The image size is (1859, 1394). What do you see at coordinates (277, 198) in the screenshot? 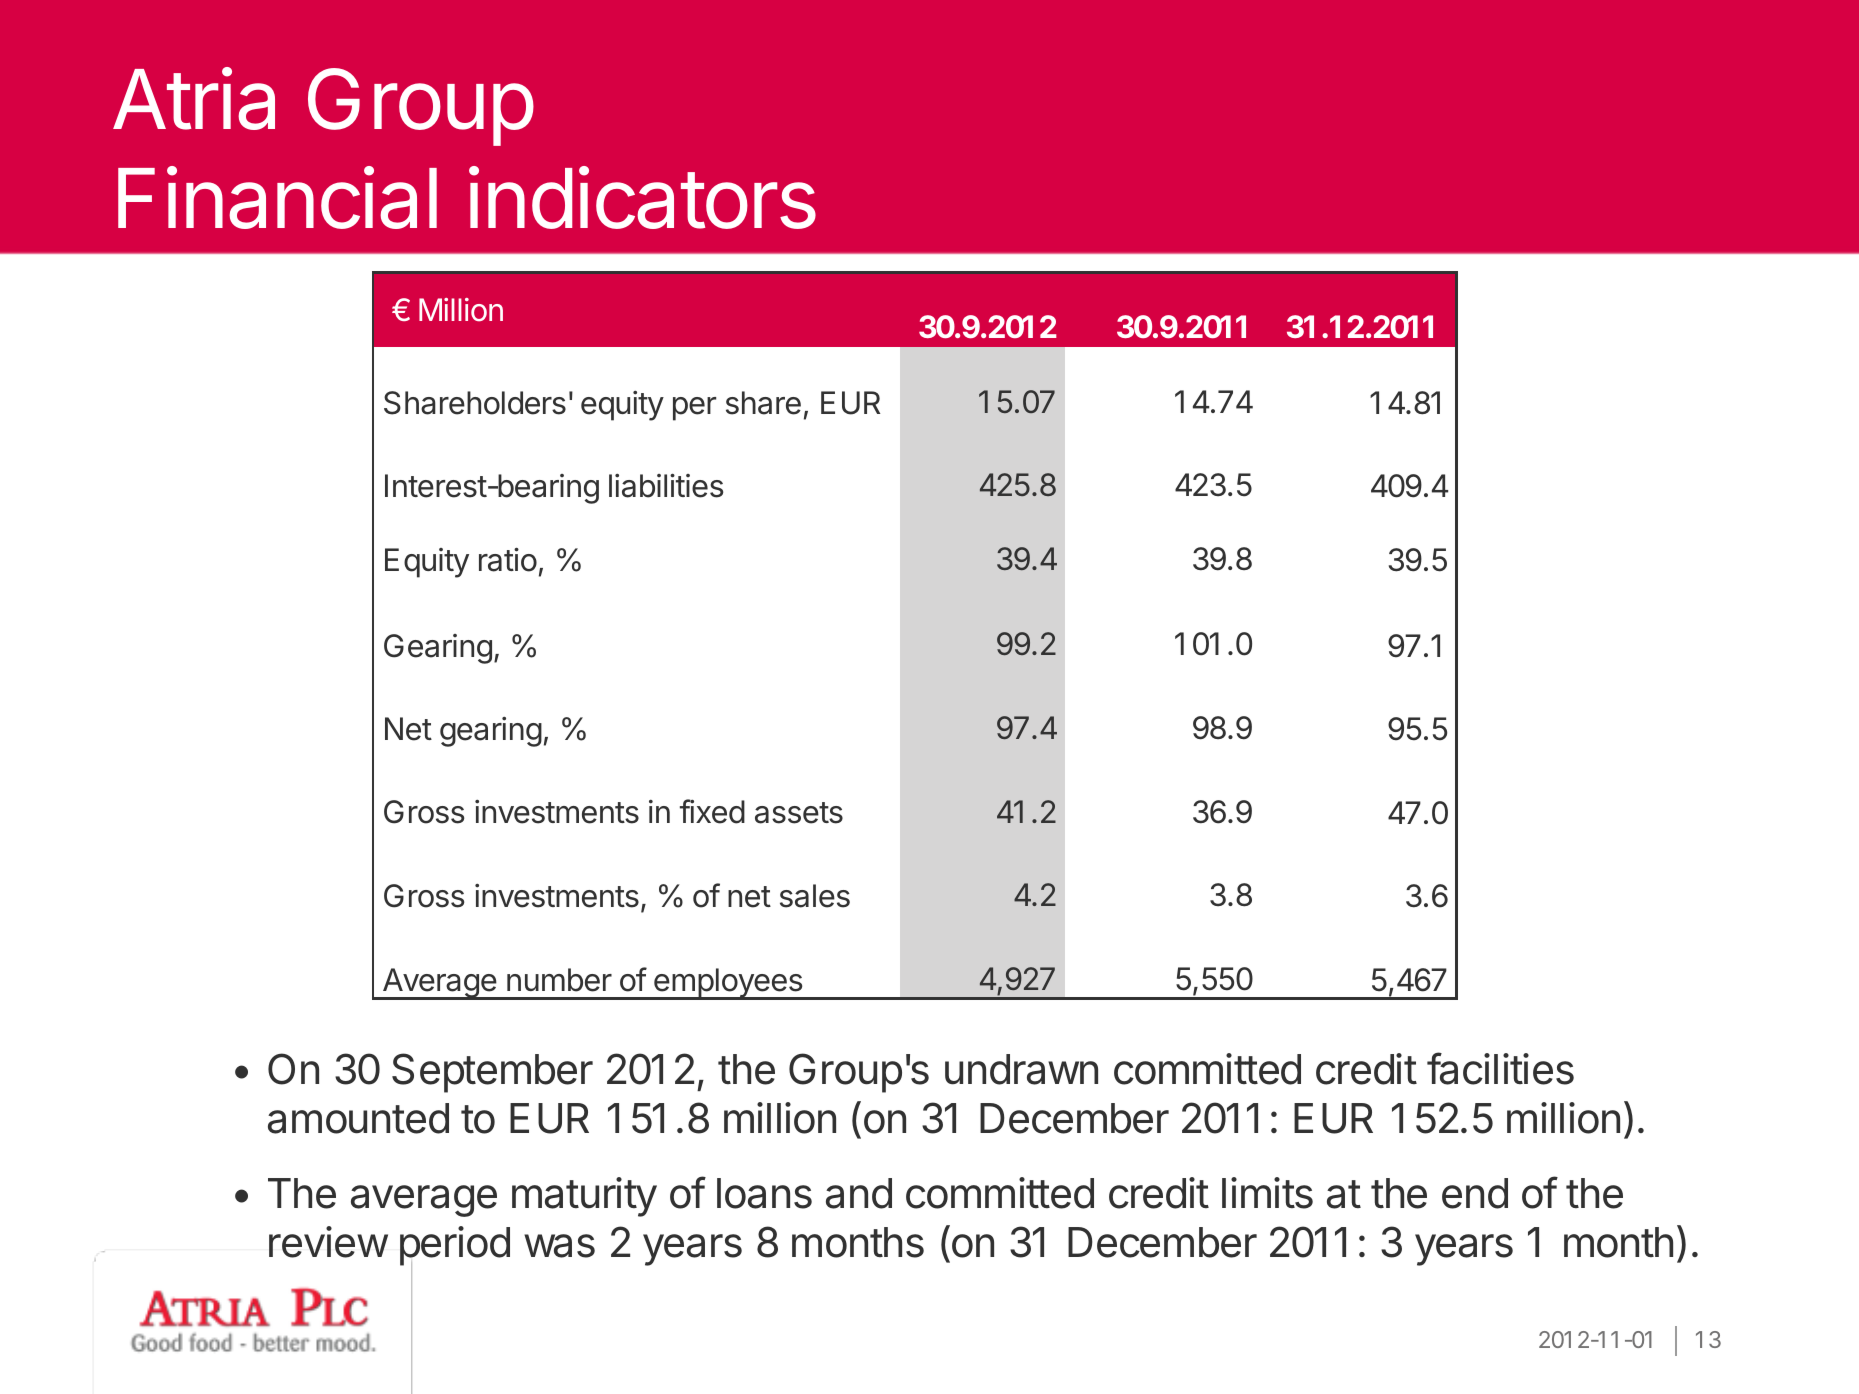
I see `Financial` at bounding box center [277, 198].
